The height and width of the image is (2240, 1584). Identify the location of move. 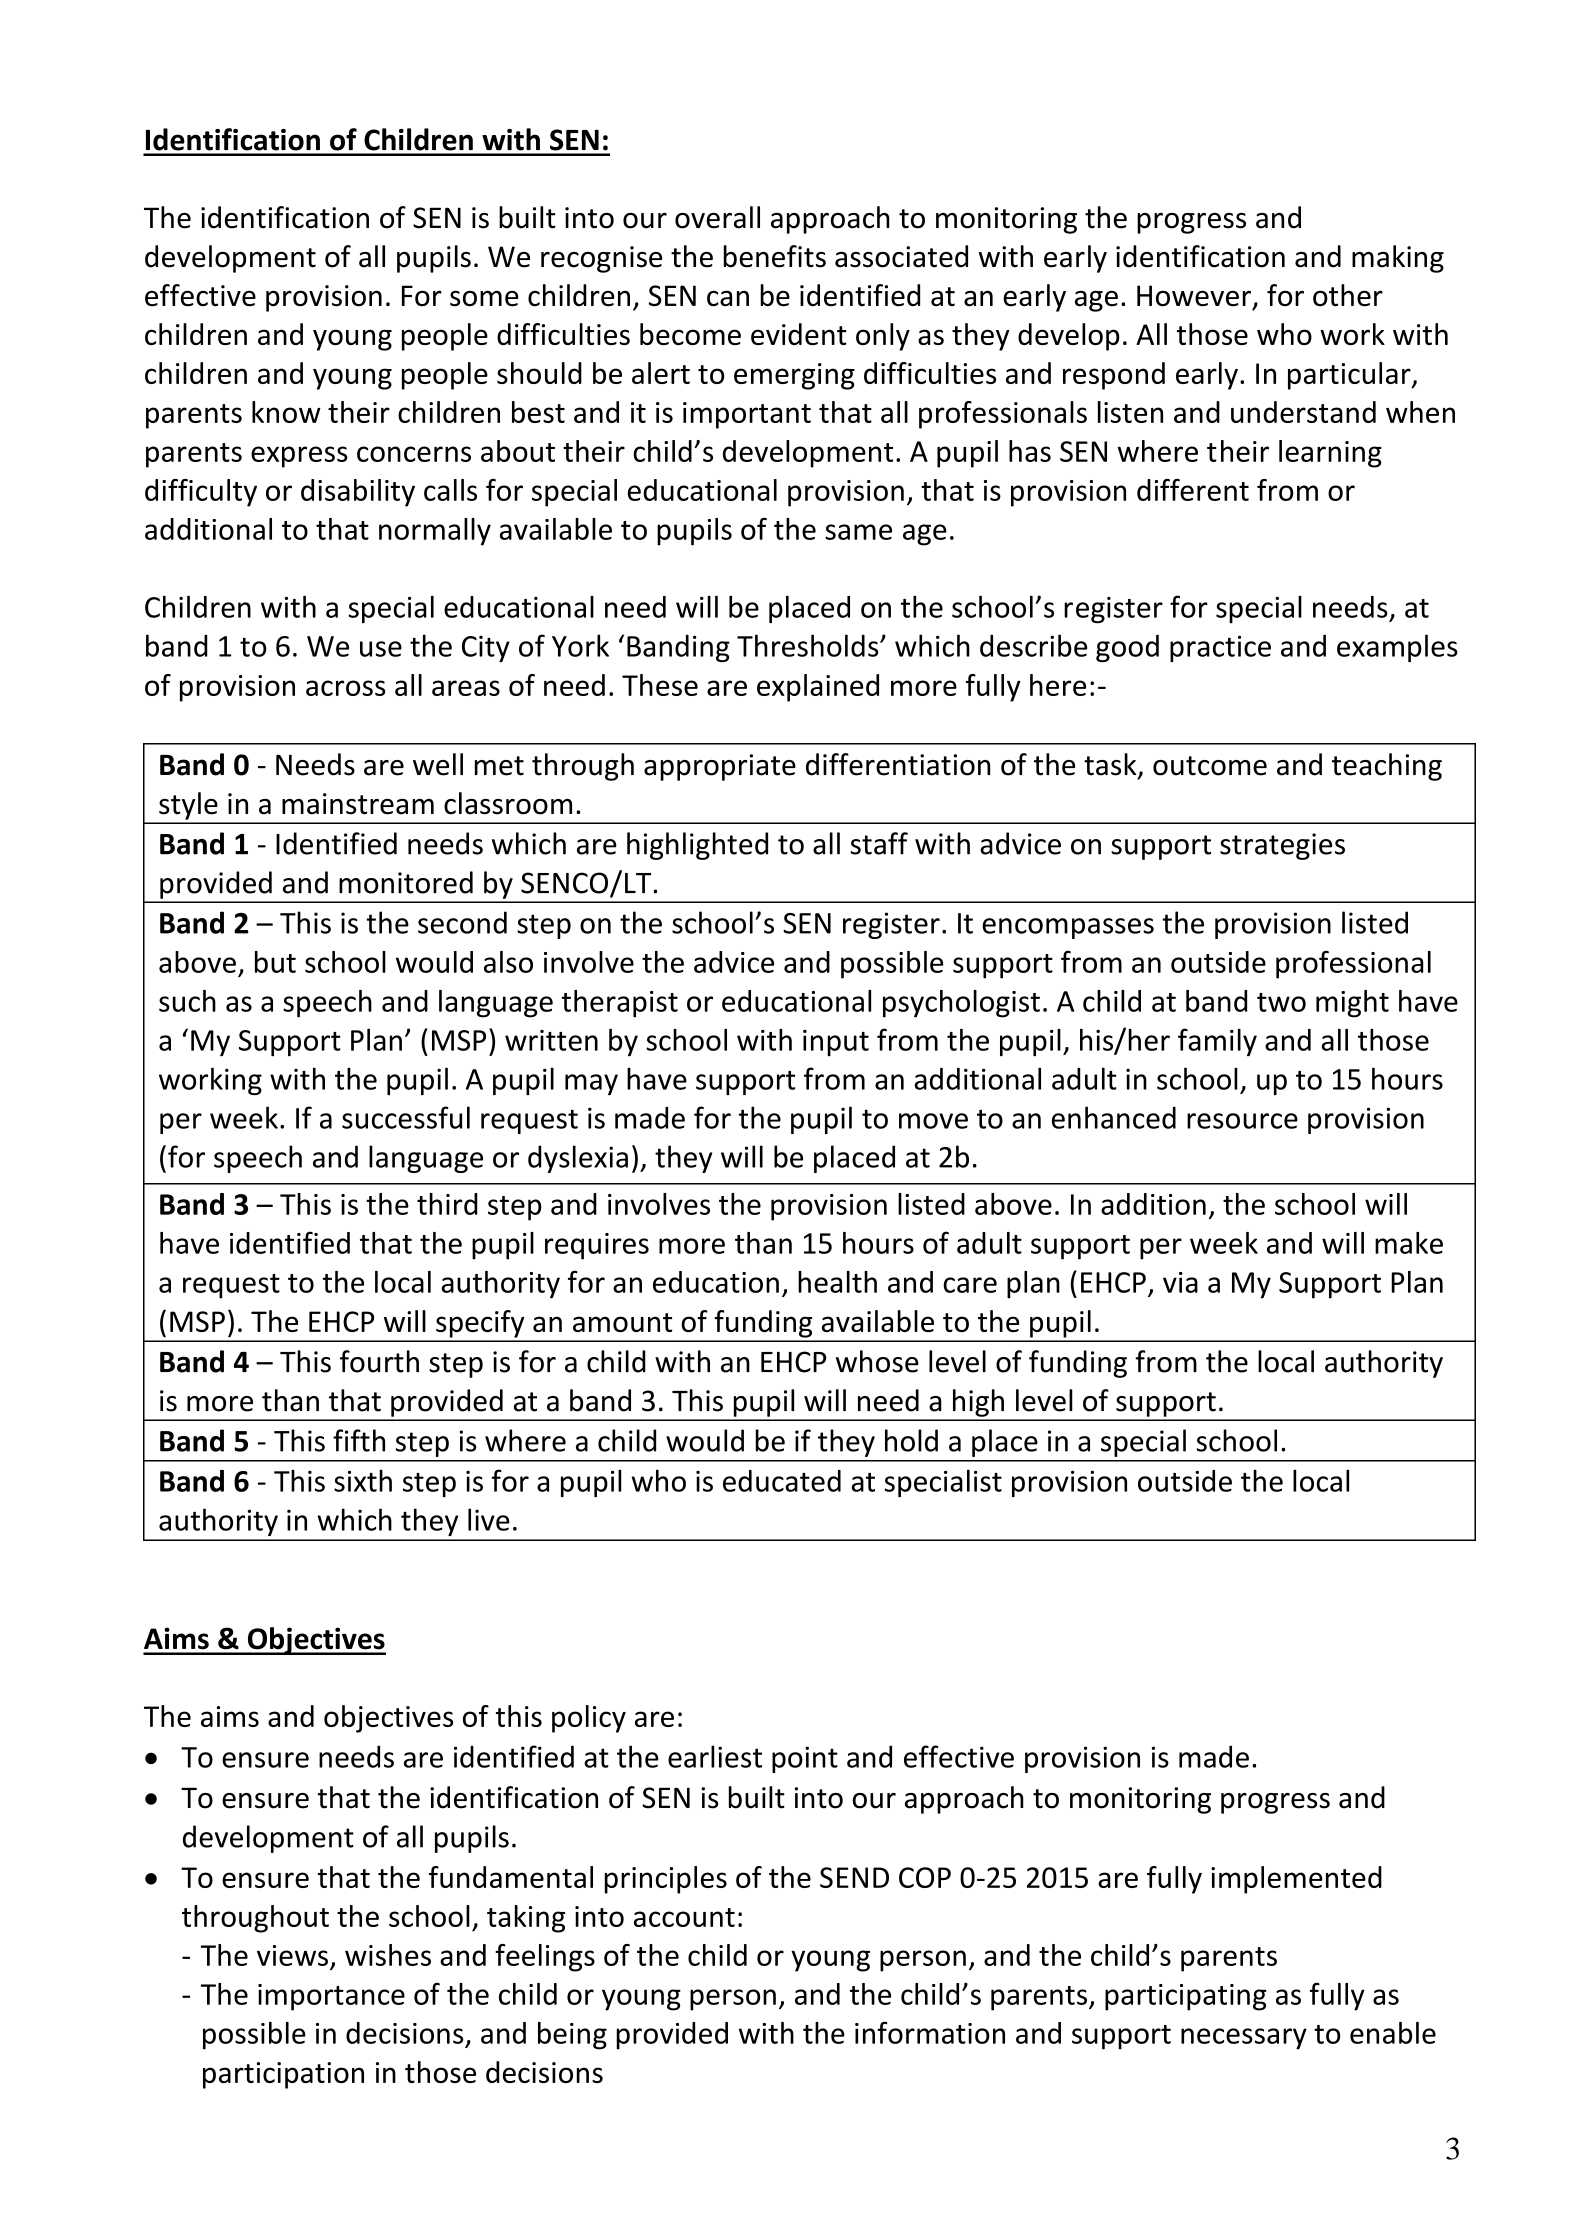
(933, 1121).
